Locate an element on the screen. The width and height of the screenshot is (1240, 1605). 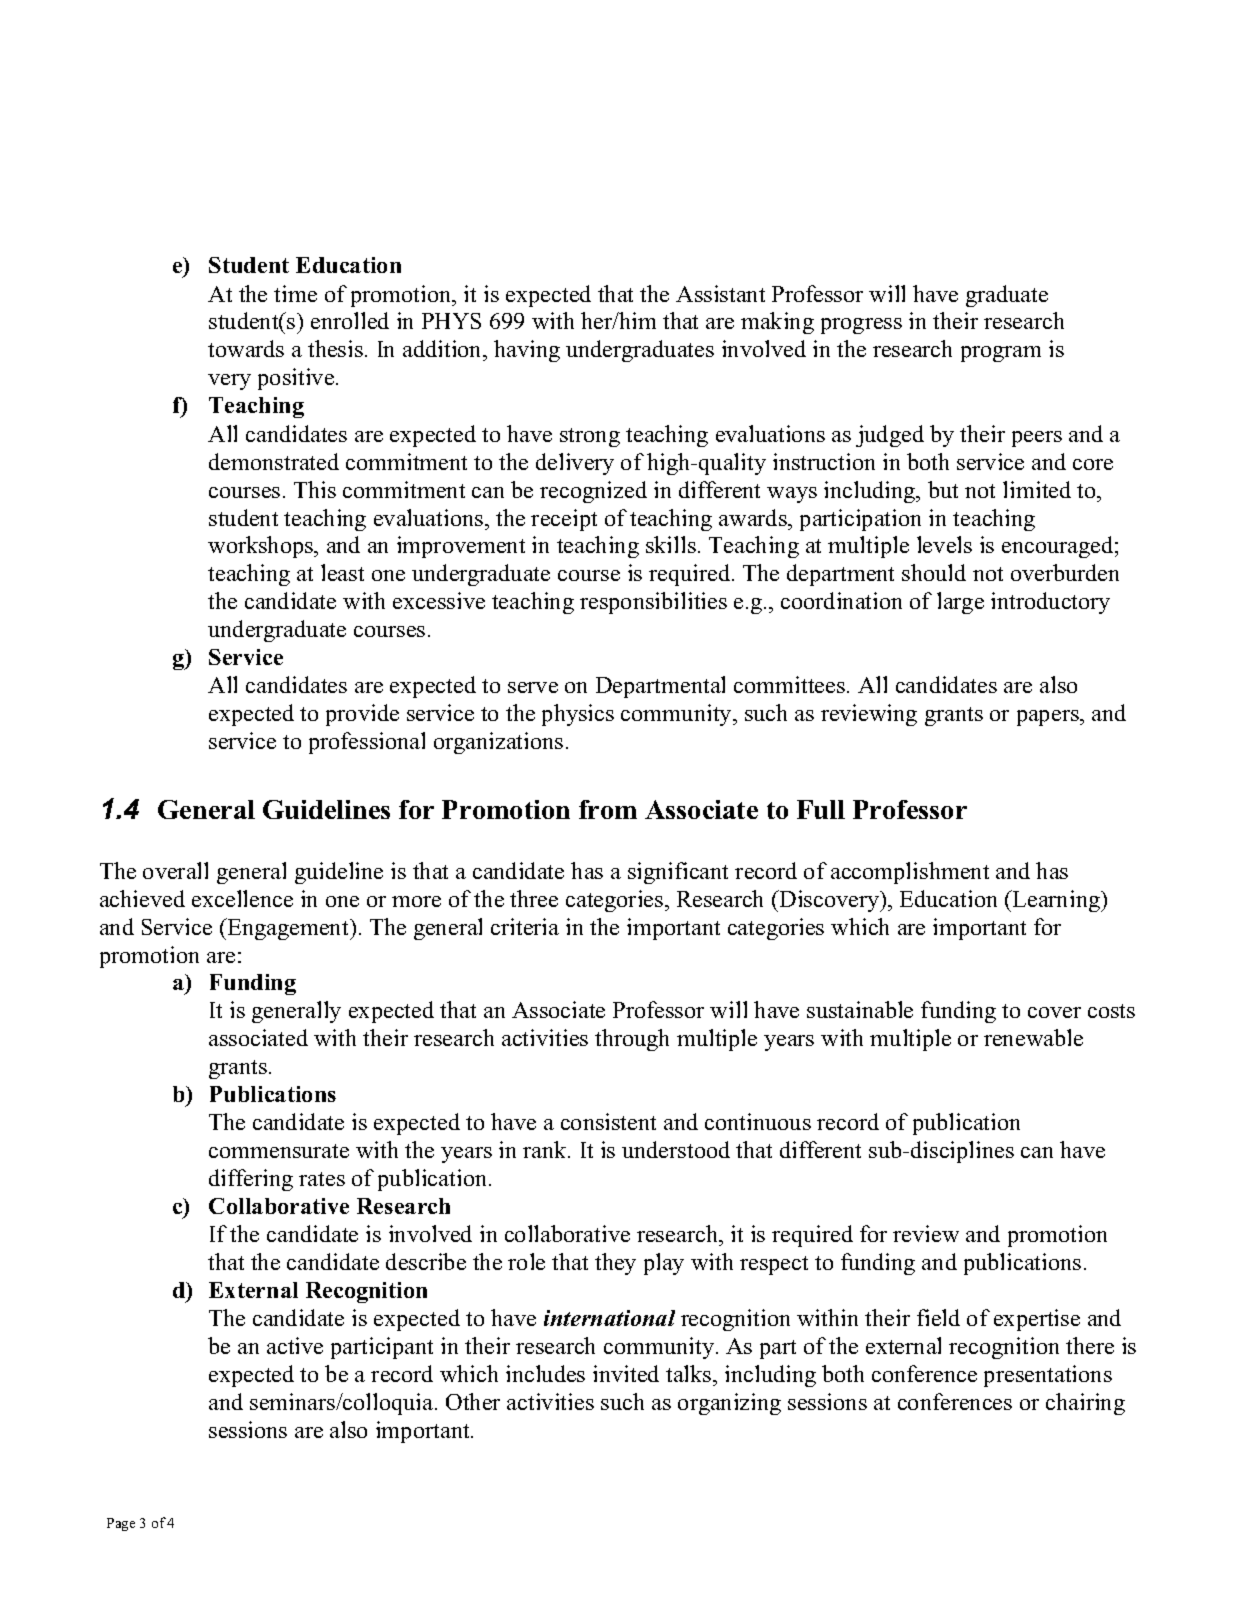
program is located at coordinates (1001, 354).
